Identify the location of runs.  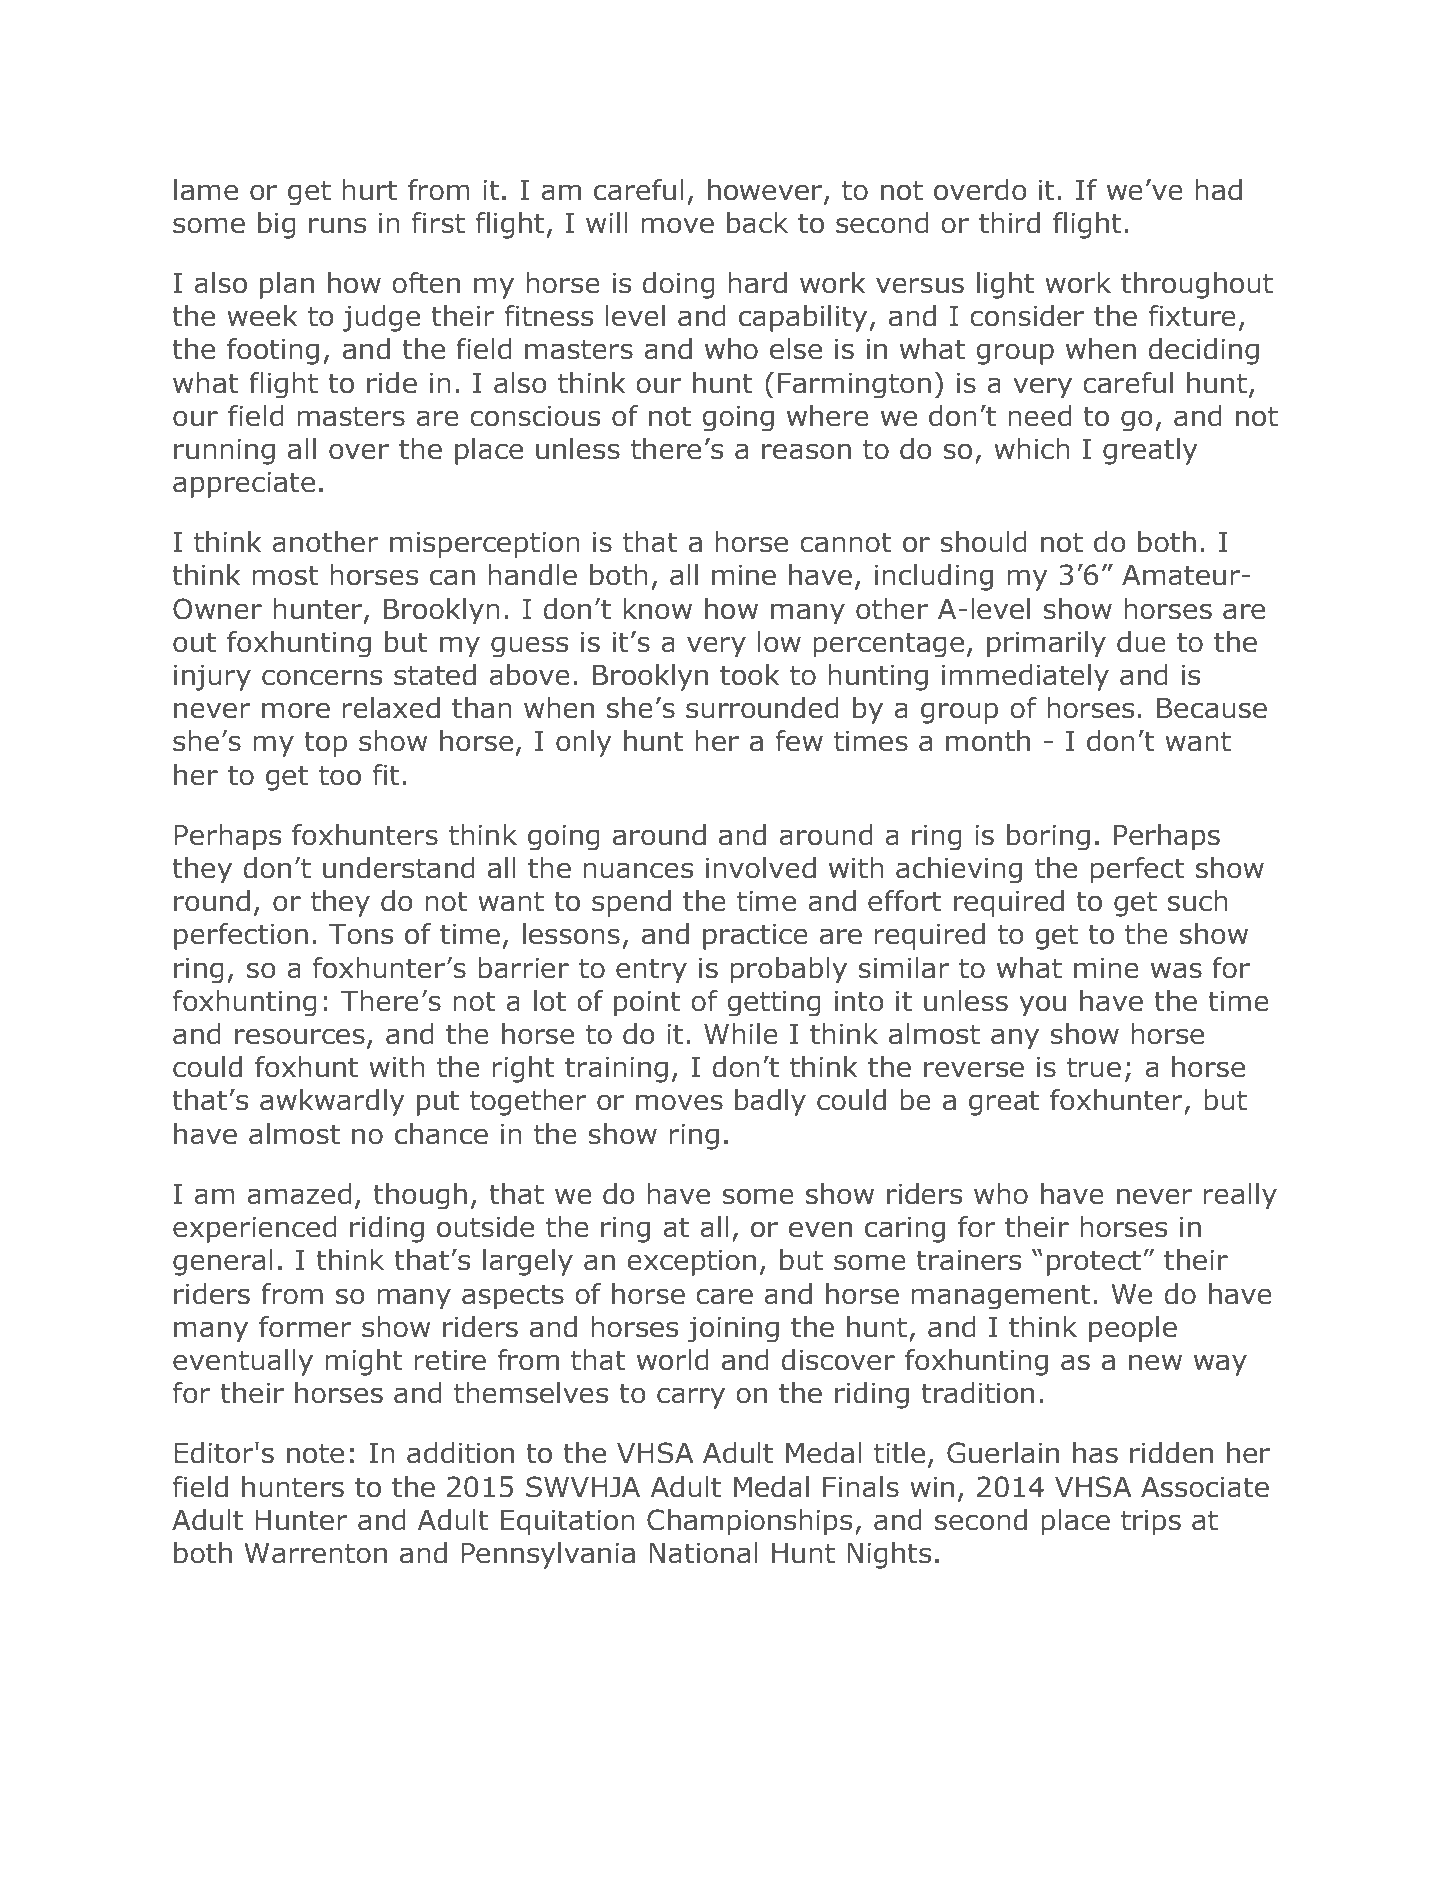
(337, 225).
